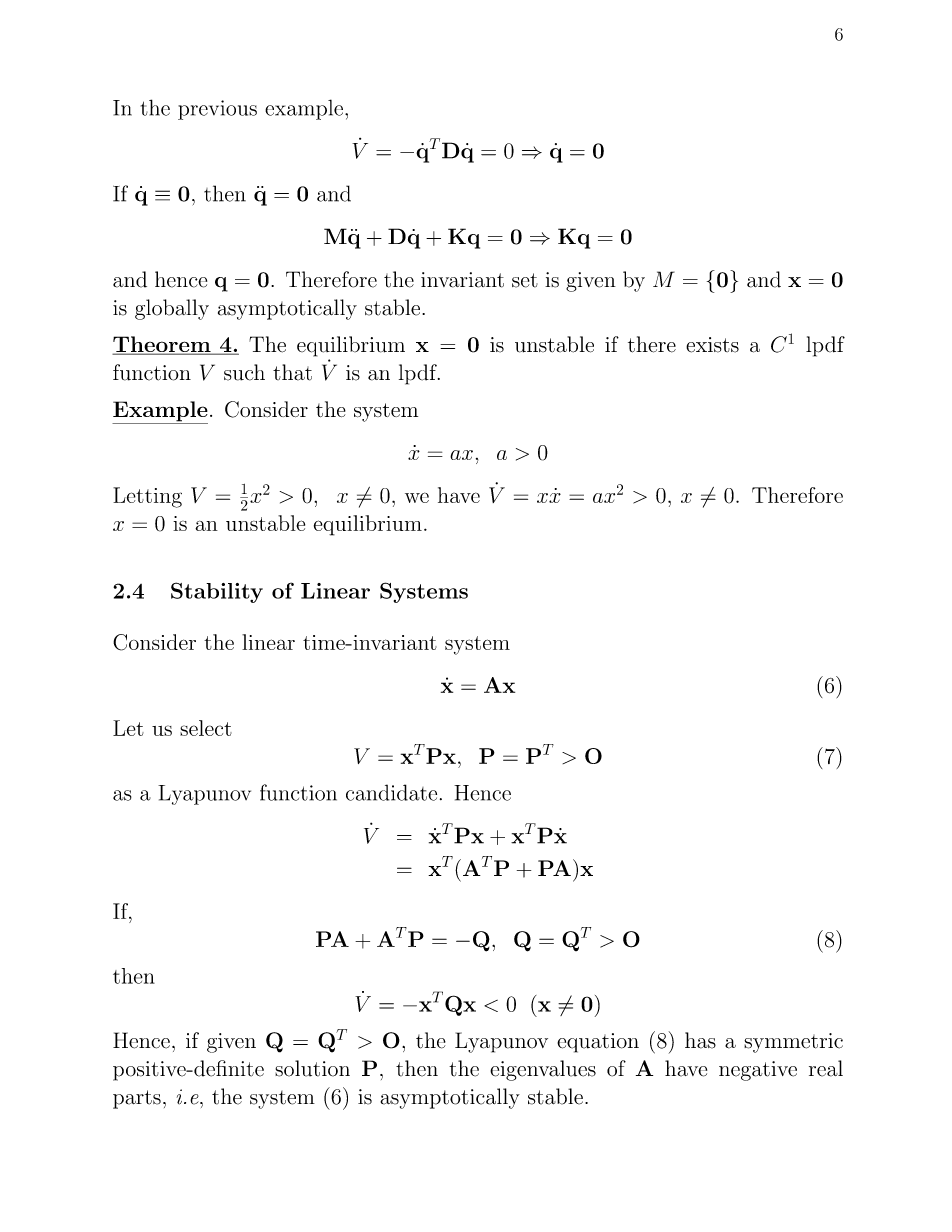 This image has height=1232, width=952. Describe the element at coordinates (712, 345) in the image. I see `exists` at that location.
